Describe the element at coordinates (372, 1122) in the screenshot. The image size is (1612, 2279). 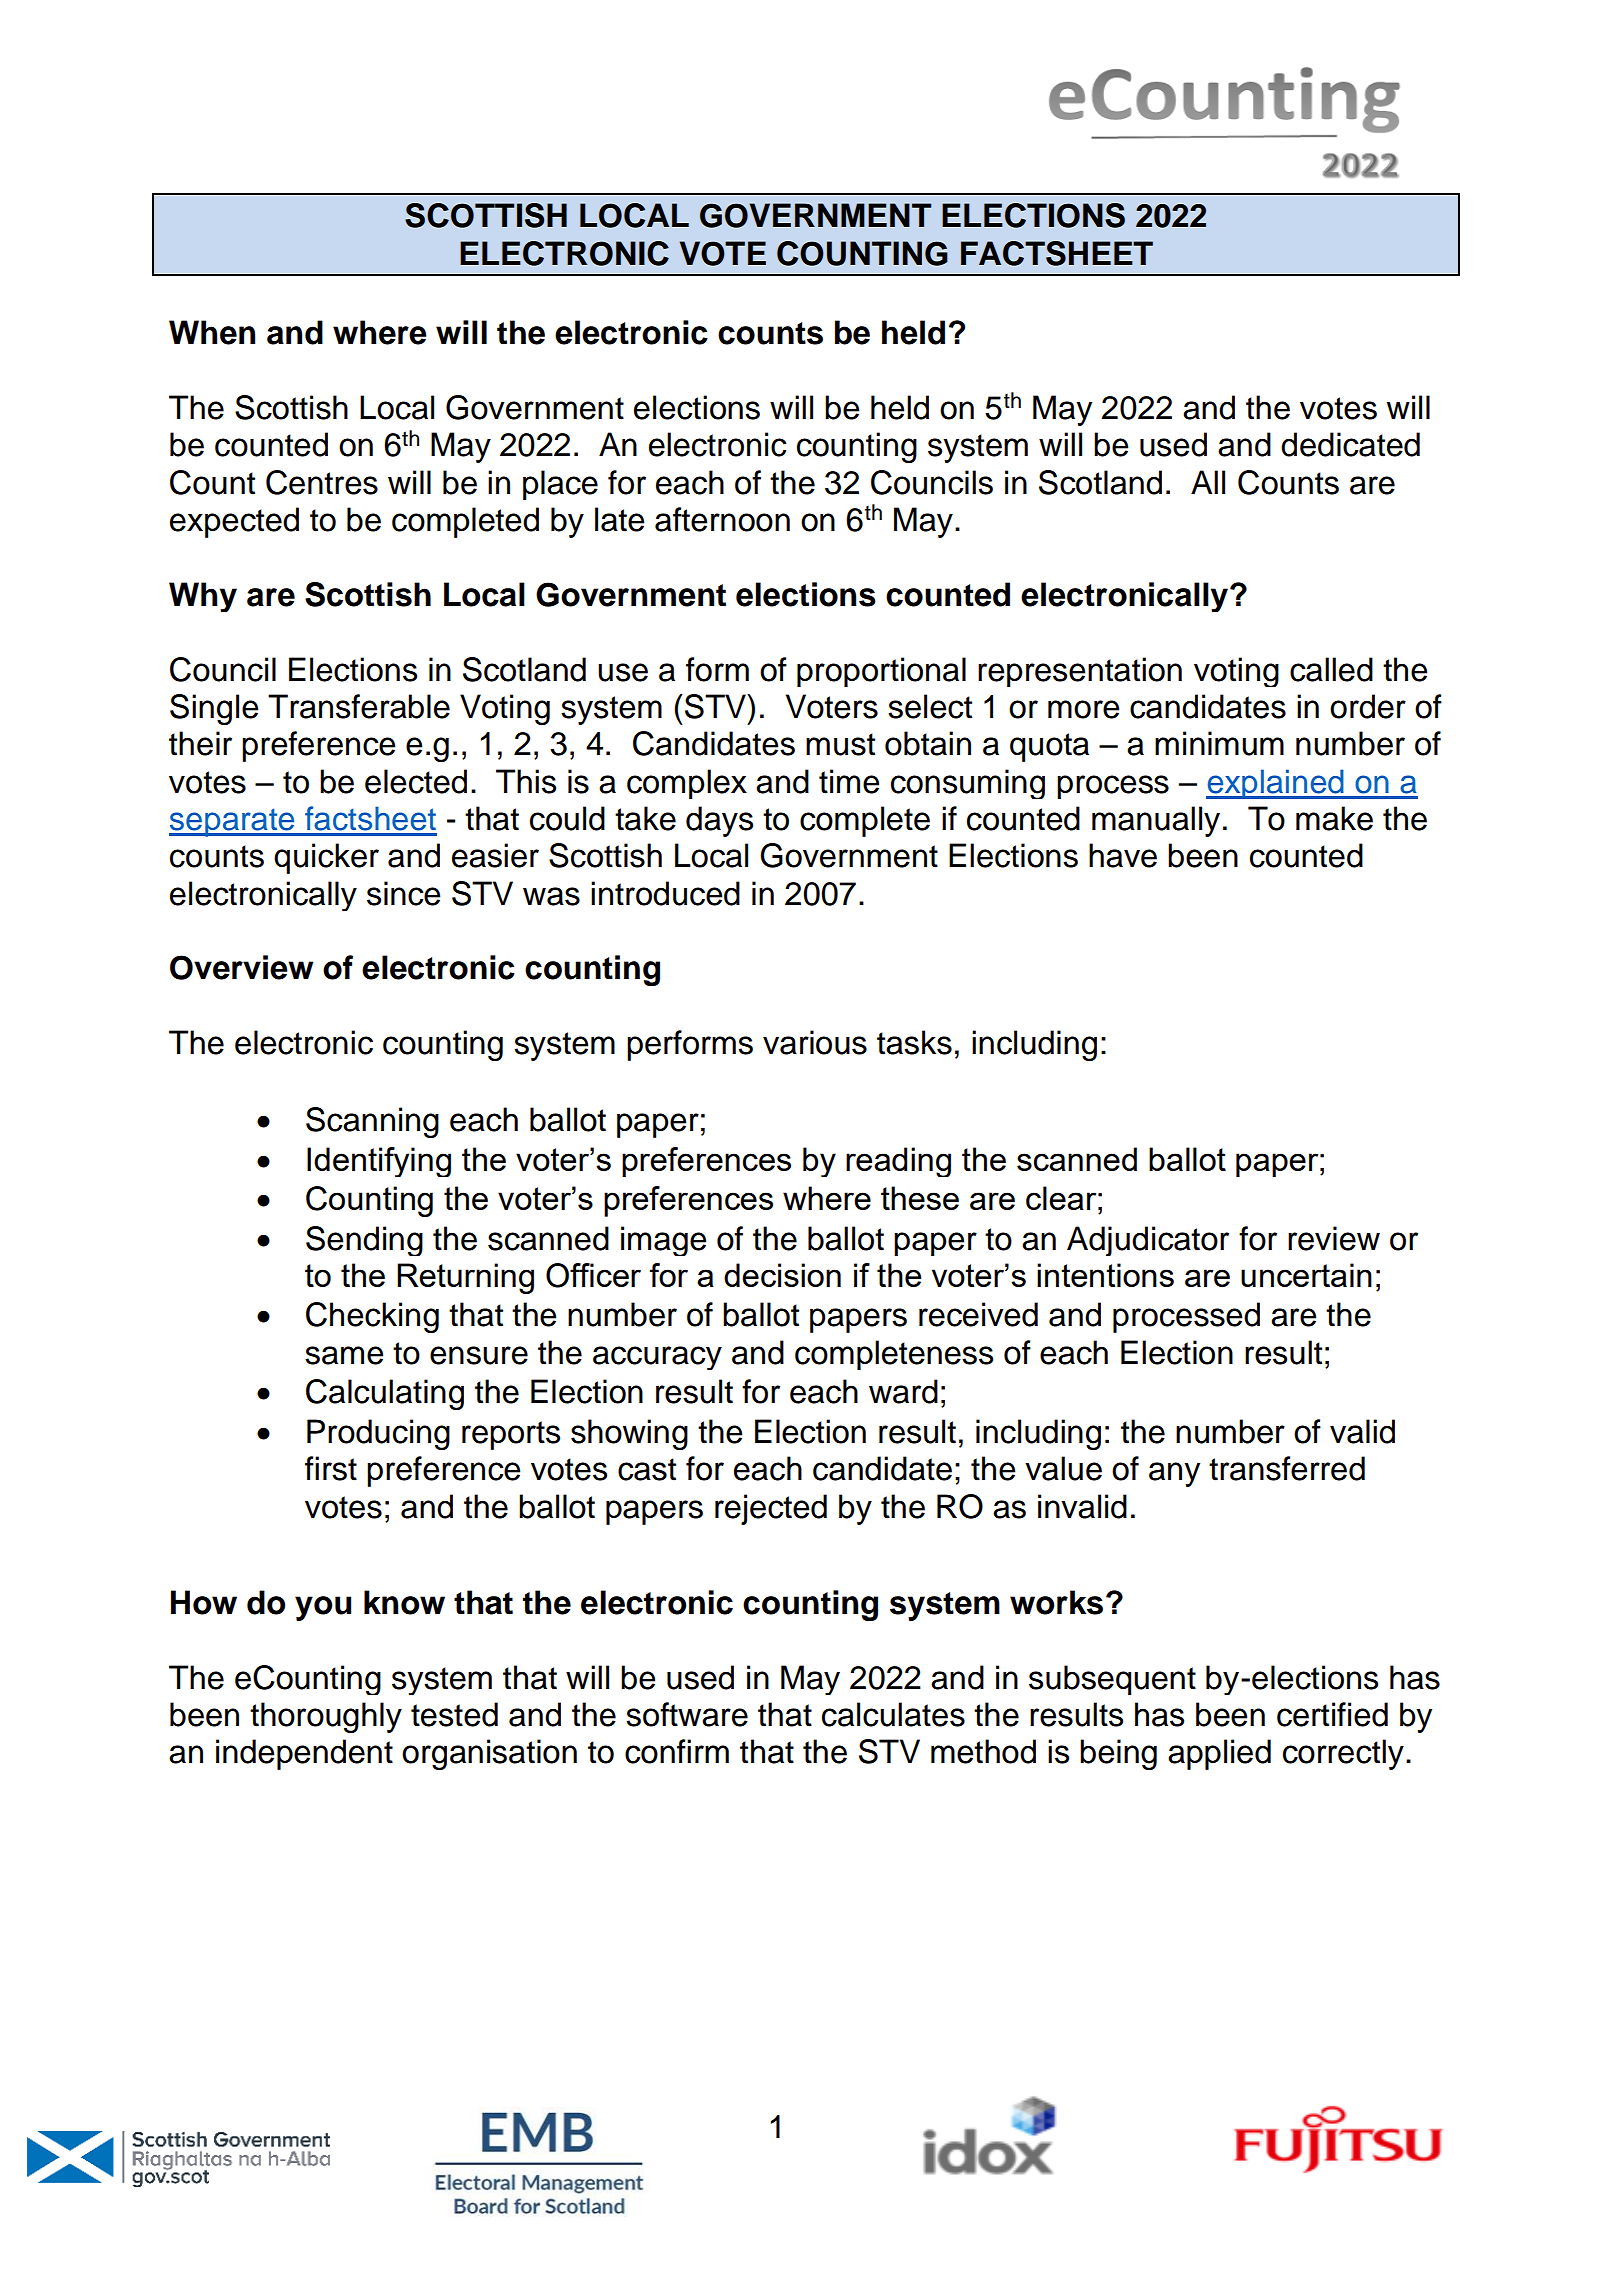
I see `Scanning` at that location.
